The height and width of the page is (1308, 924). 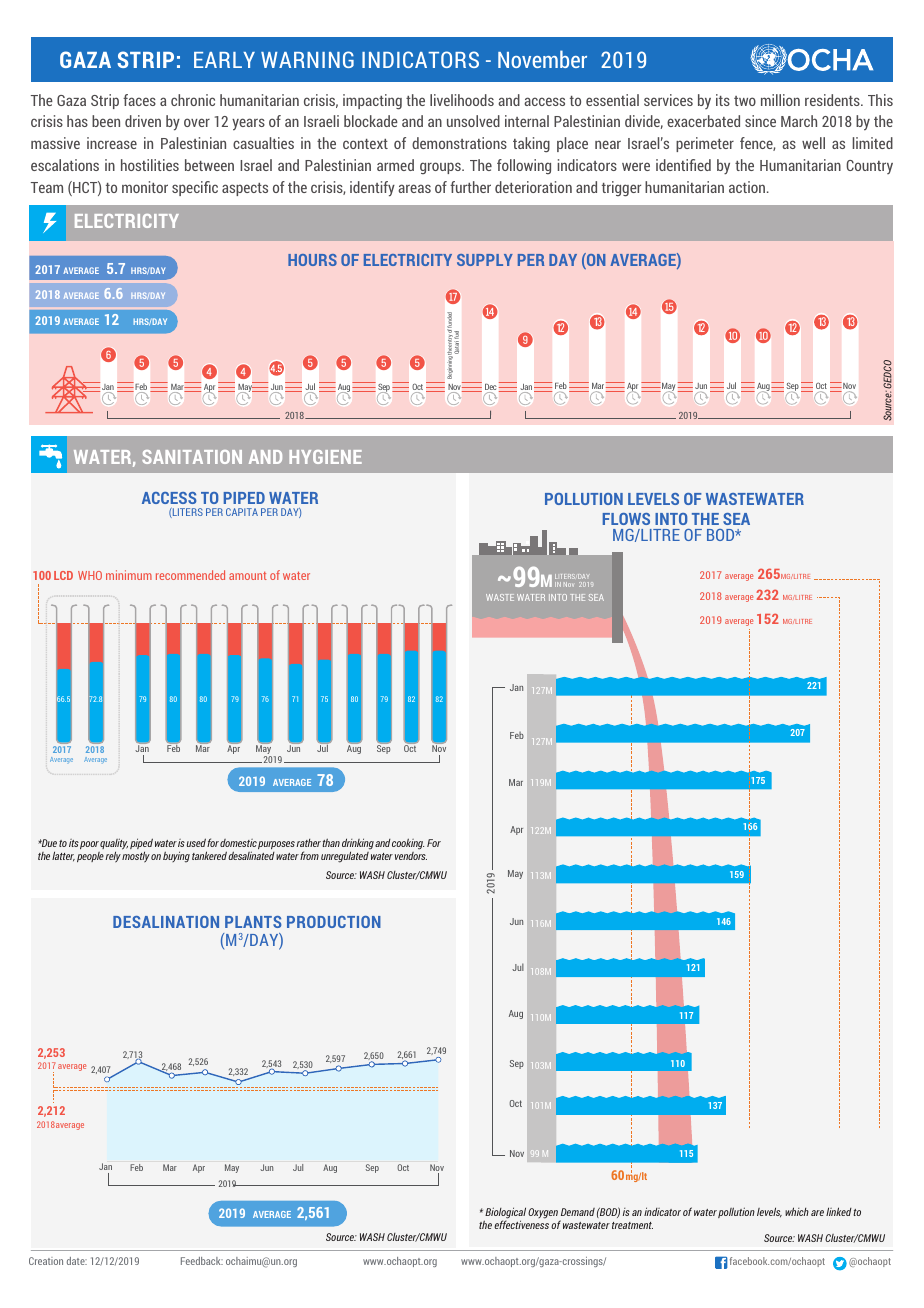 I want to click on Creation, so click(x=46, y=1261).
